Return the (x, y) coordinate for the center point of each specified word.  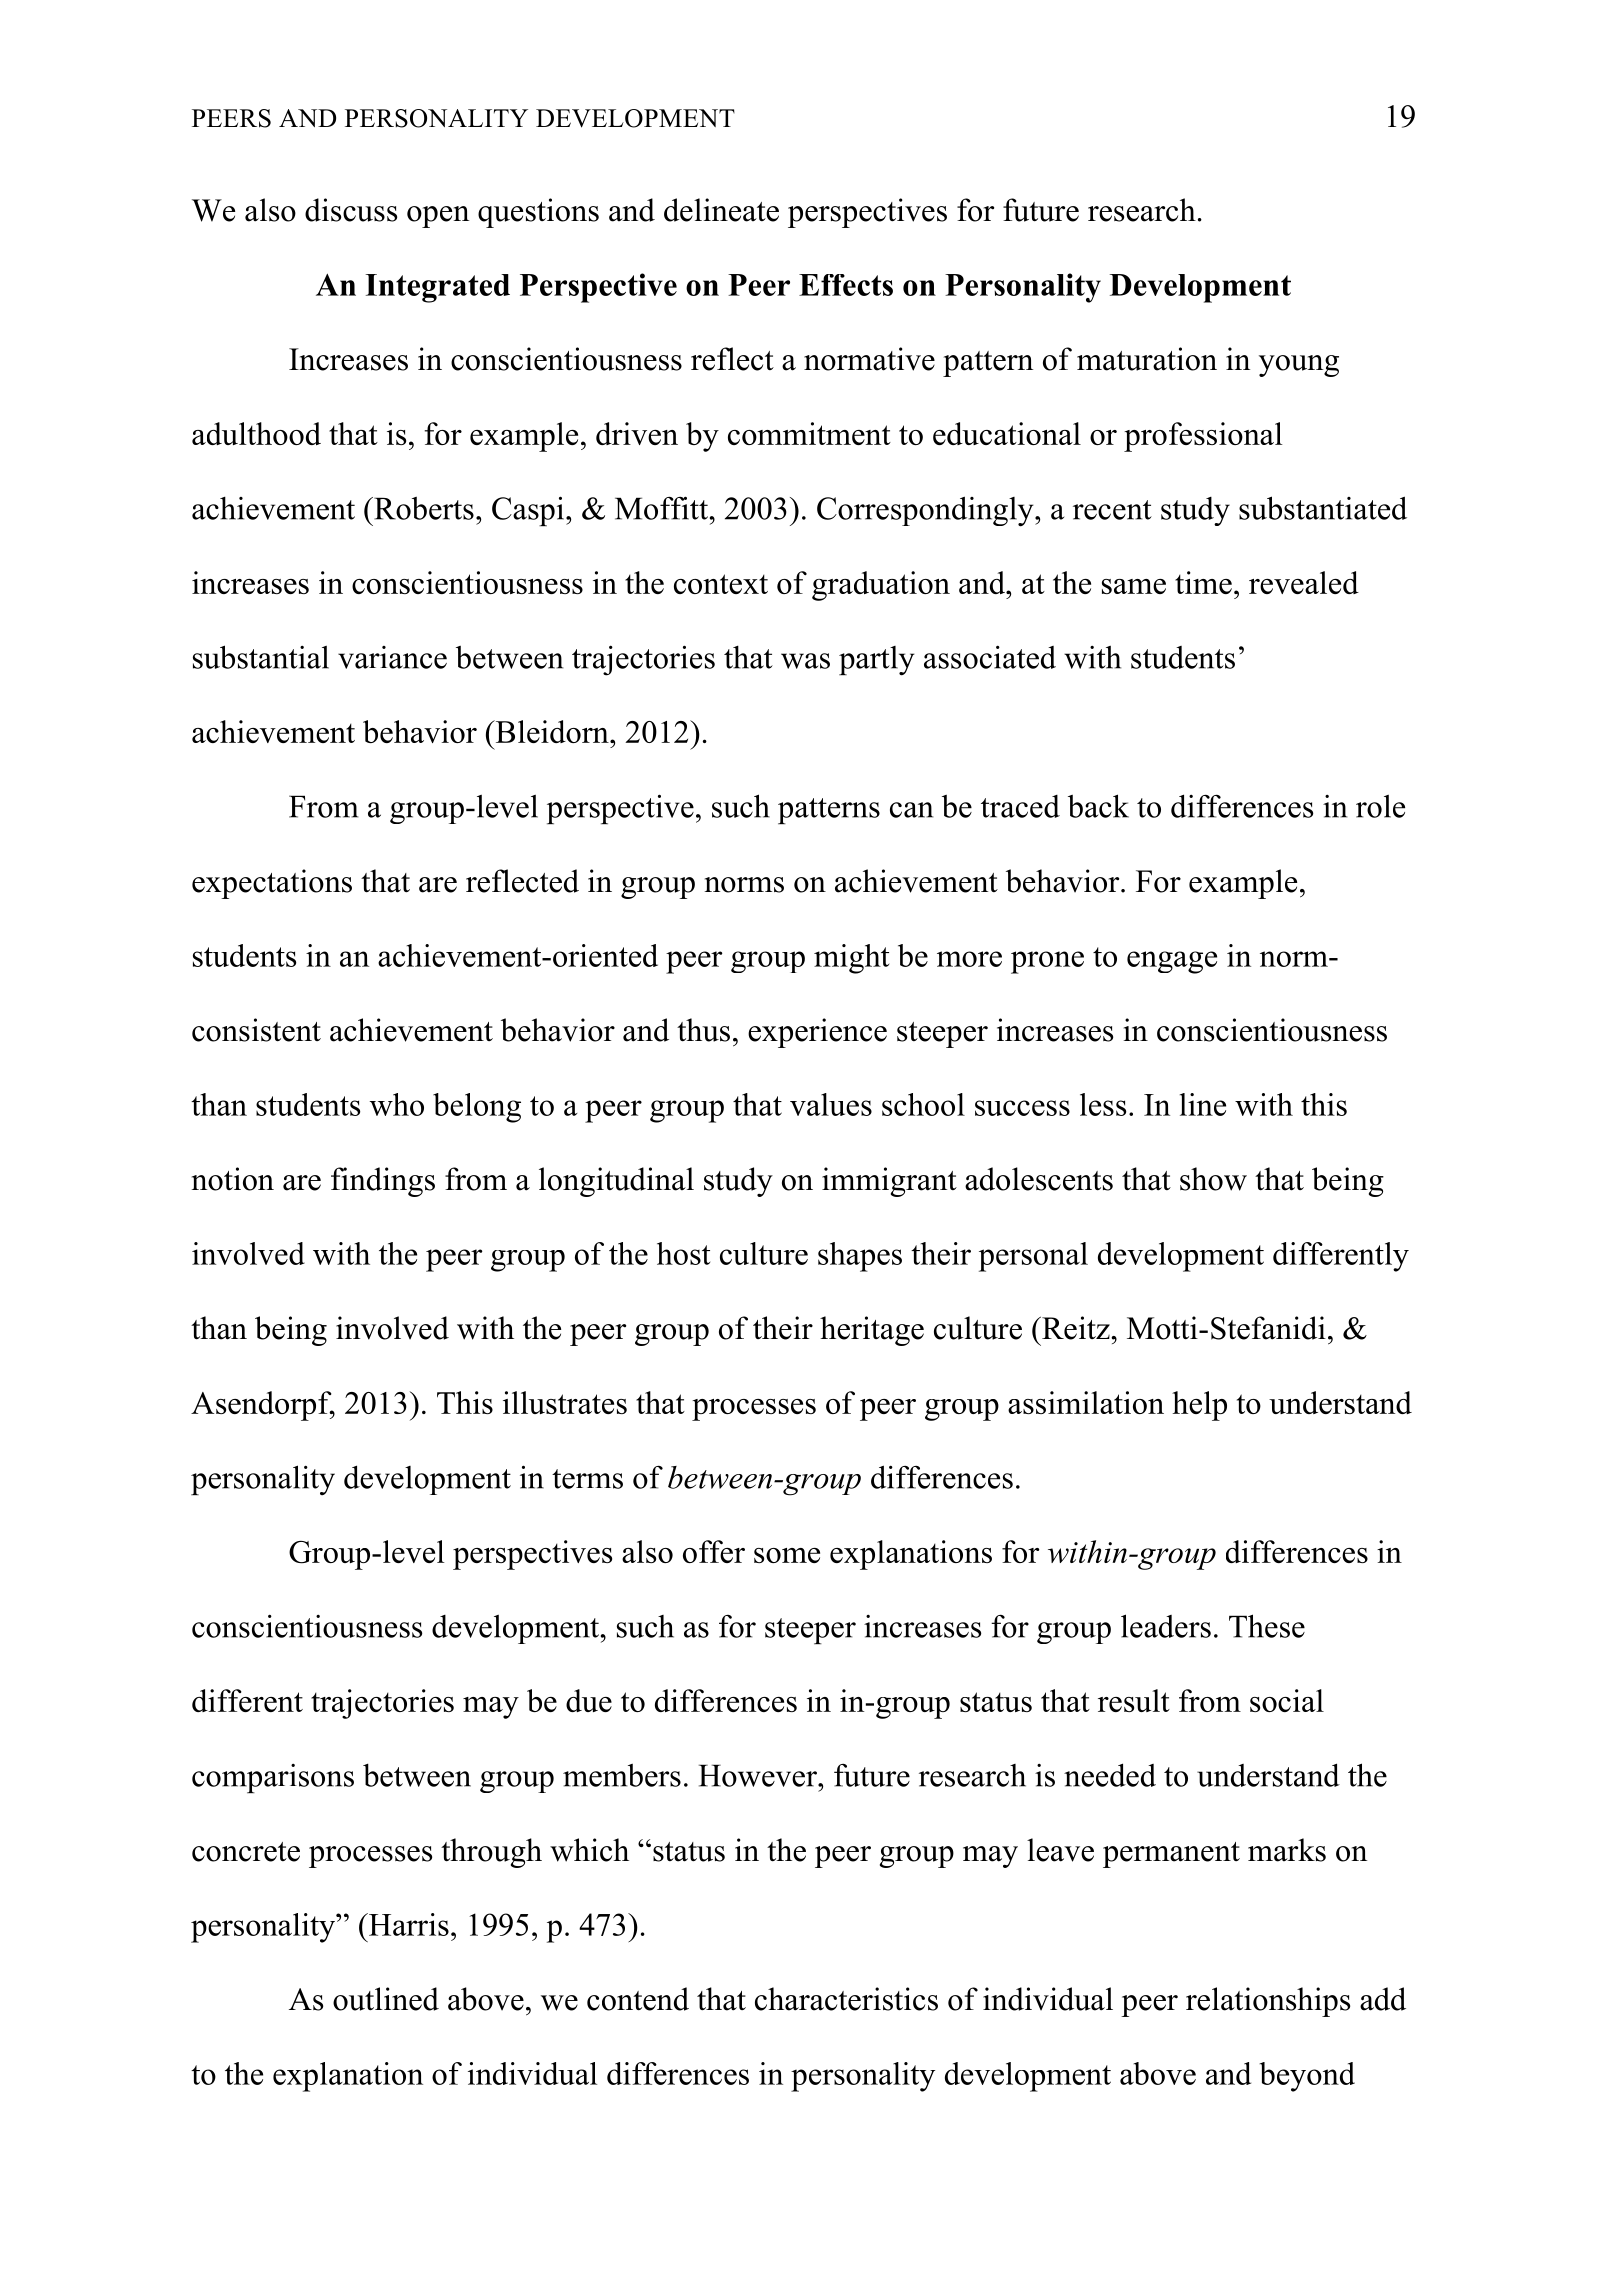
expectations (272, 884)
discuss (351, 210)
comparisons (273, 1778)
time (1203, 582)
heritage (872, 1331)
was (805, 661)
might (851, 959)
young (1299, 366)
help (1199, 1406)
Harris (408, 1924)
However (759, 1775)
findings (383, 1182)
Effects (846, 285)
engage (1172, 962)
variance (392, 657)
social (1287, 1700)
